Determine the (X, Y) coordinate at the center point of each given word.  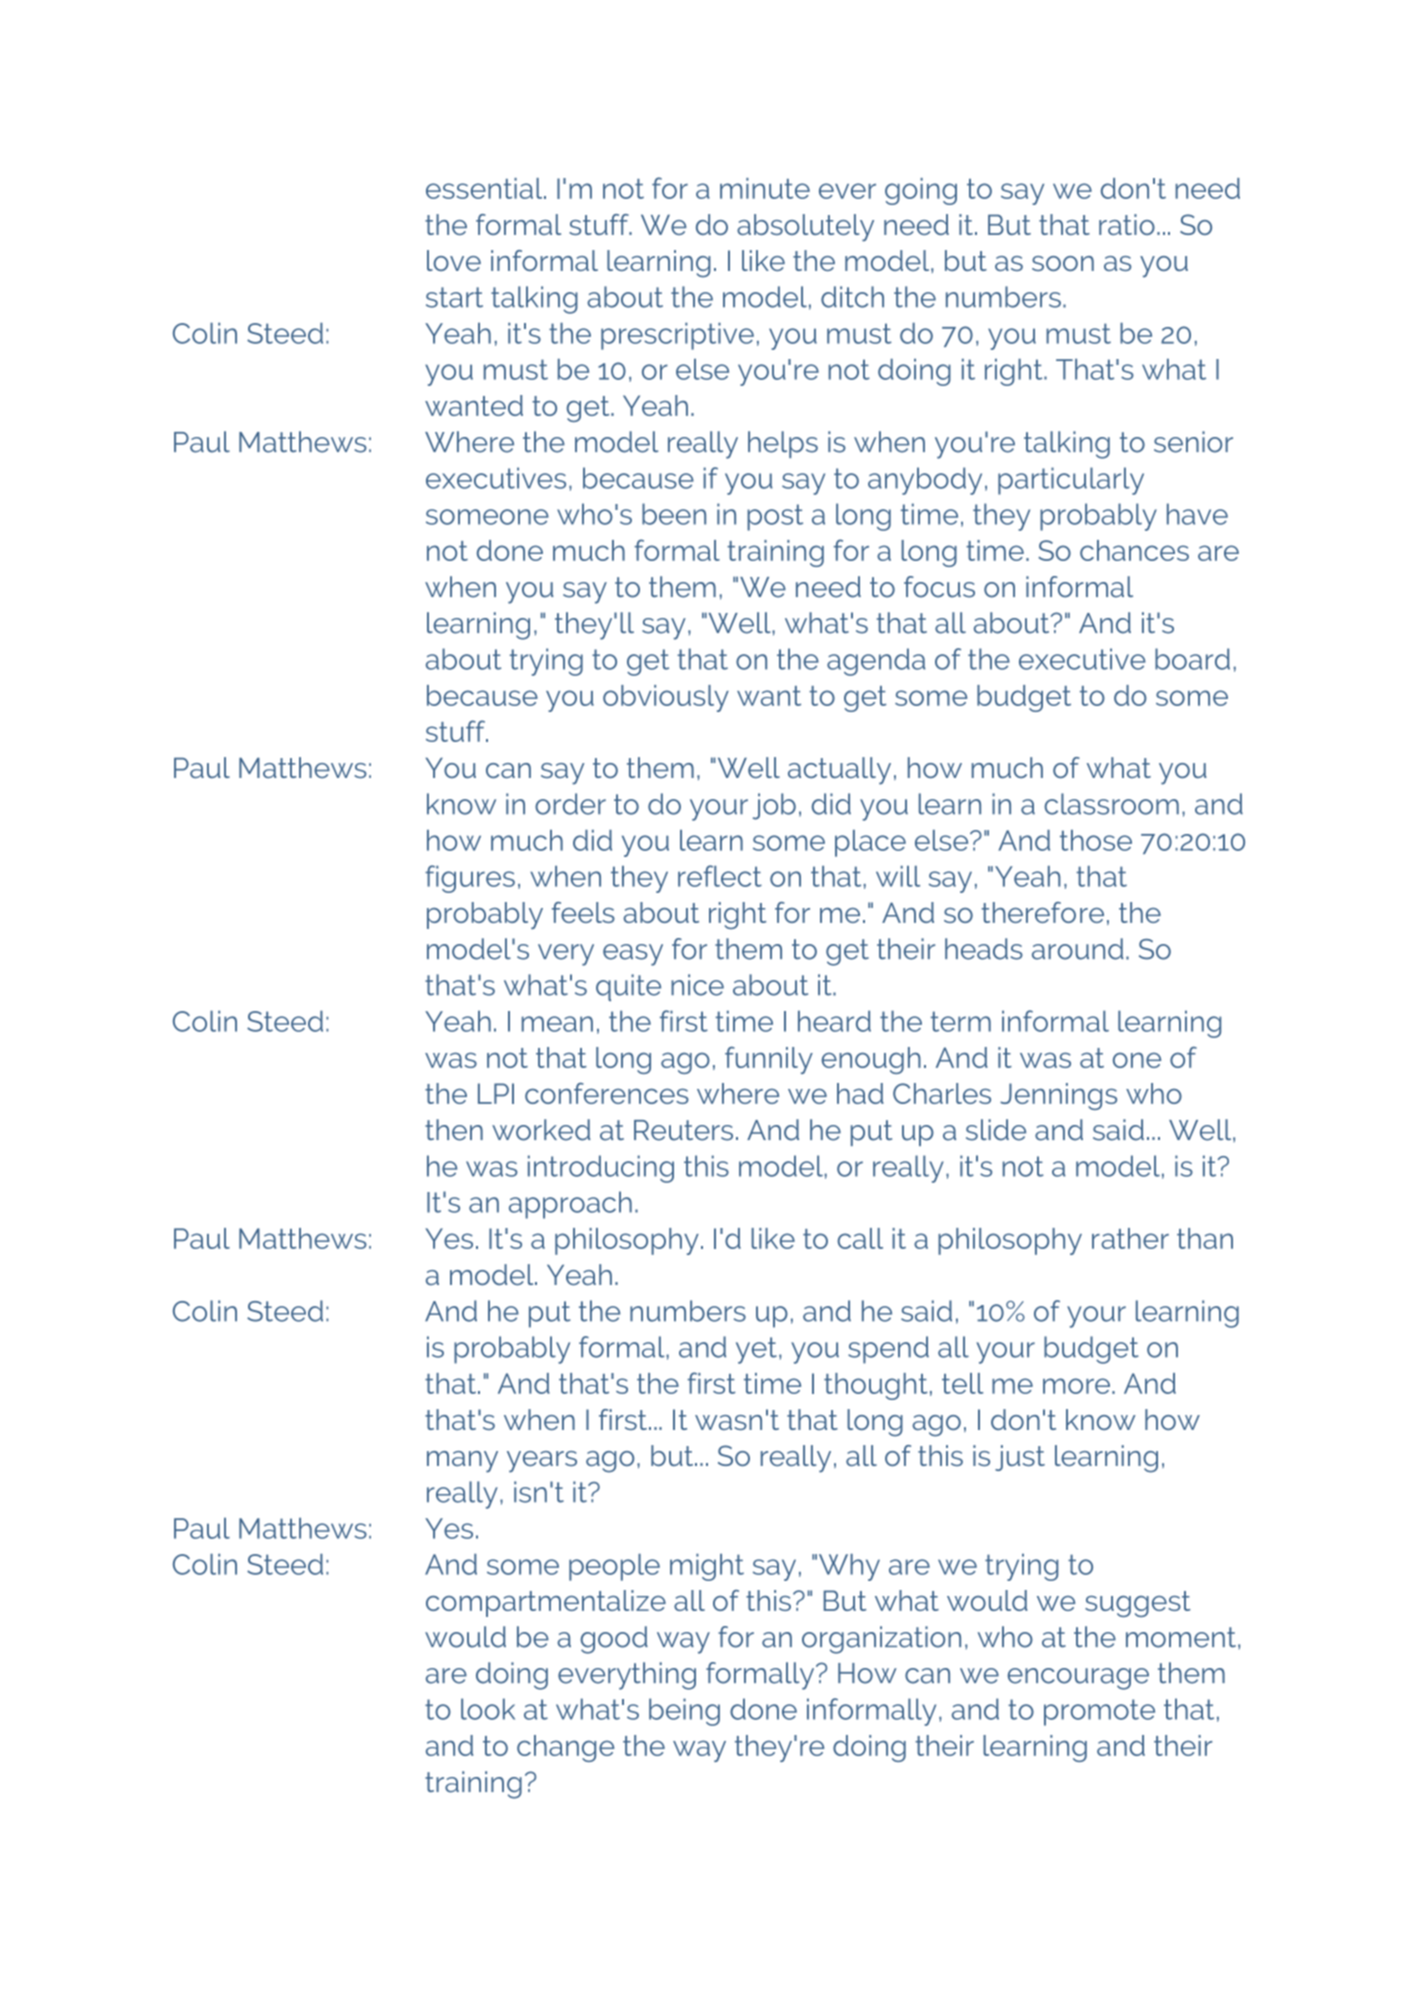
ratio (1127, 224)
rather (1130, 1238)
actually (839, 771)
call (860, 1238)
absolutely (805, 228)
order (570, 804)
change (565, 1748)
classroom (1111, 804)
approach (570, 1205)
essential (485, 188)
